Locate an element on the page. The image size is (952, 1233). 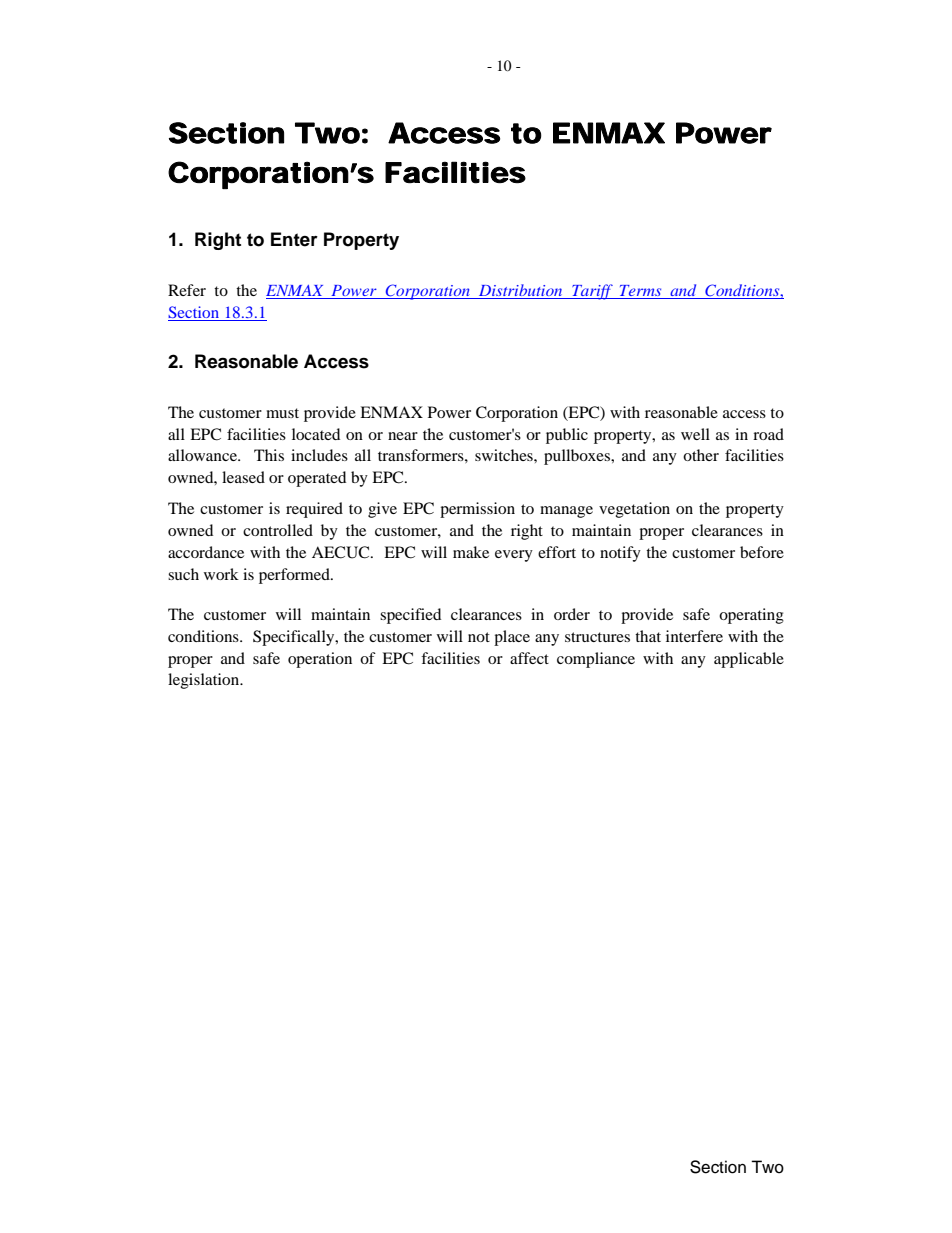
Enter is located at coordinates (294, 239).
